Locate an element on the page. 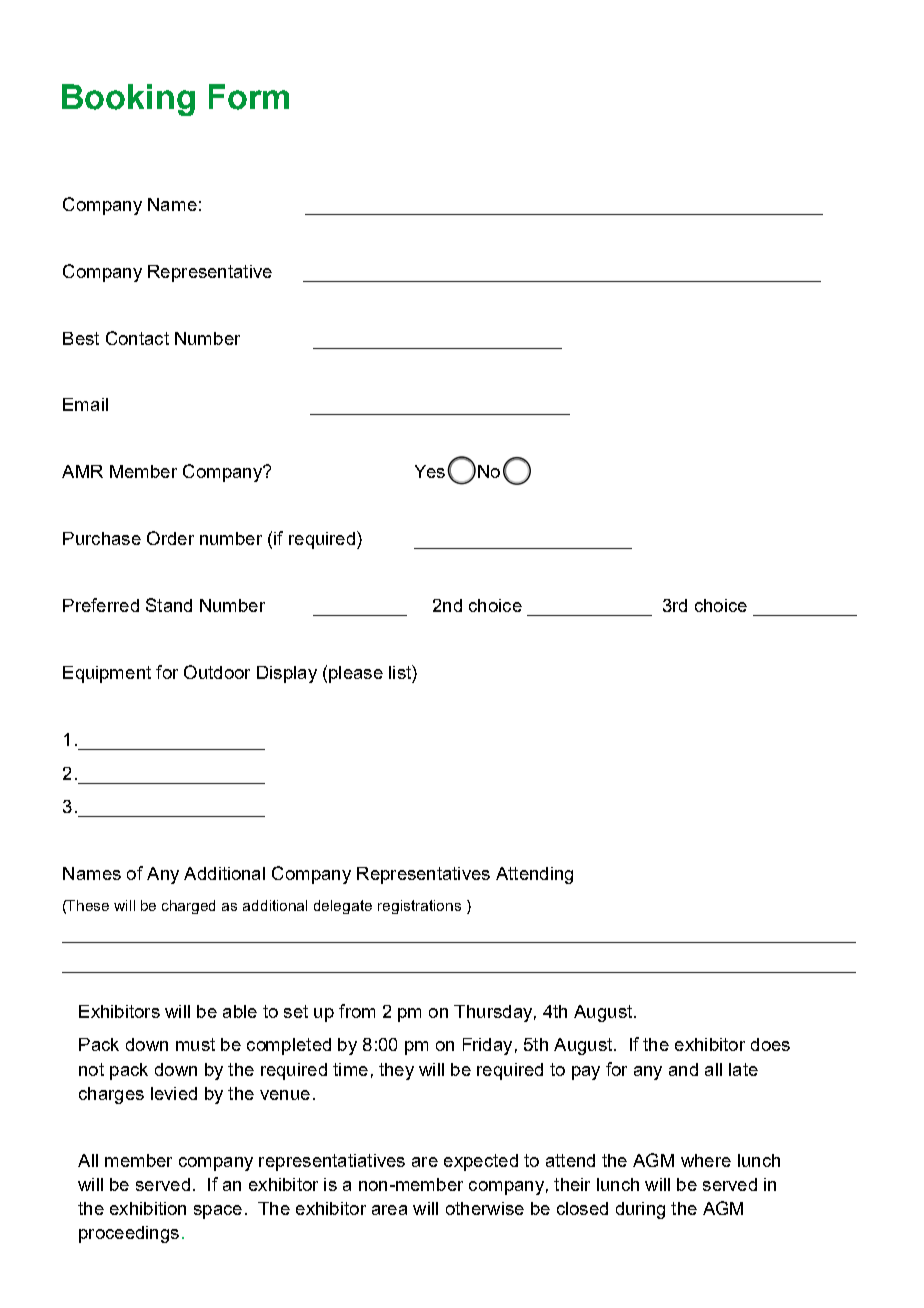 The height and width of the document is (1308, 924). exhibition is located at coordinates (148, 1208).
